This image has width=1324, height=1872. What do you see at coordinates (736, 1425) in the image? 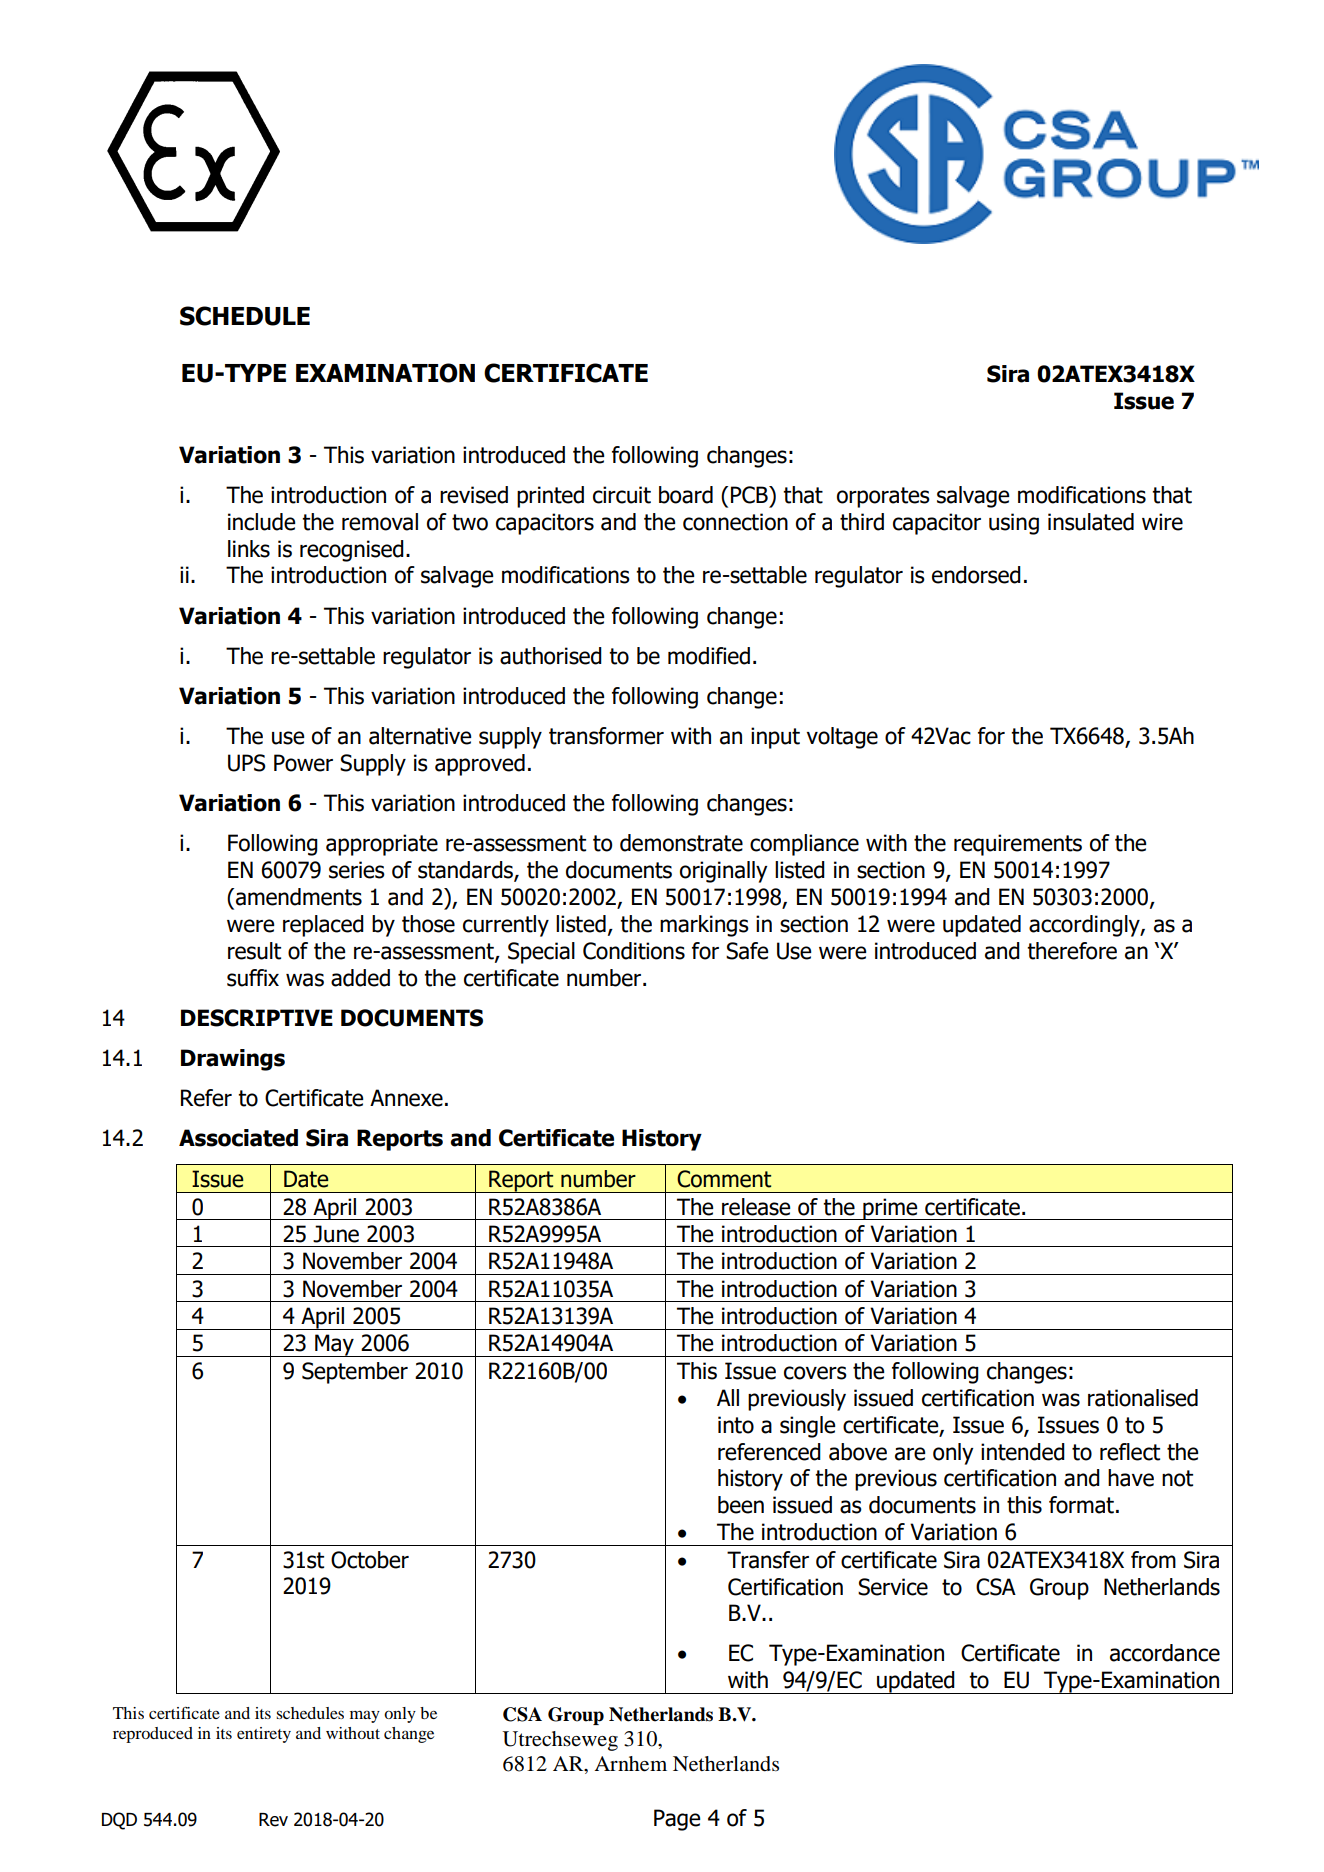
I see `into` at bounding box center [736, 1425].
